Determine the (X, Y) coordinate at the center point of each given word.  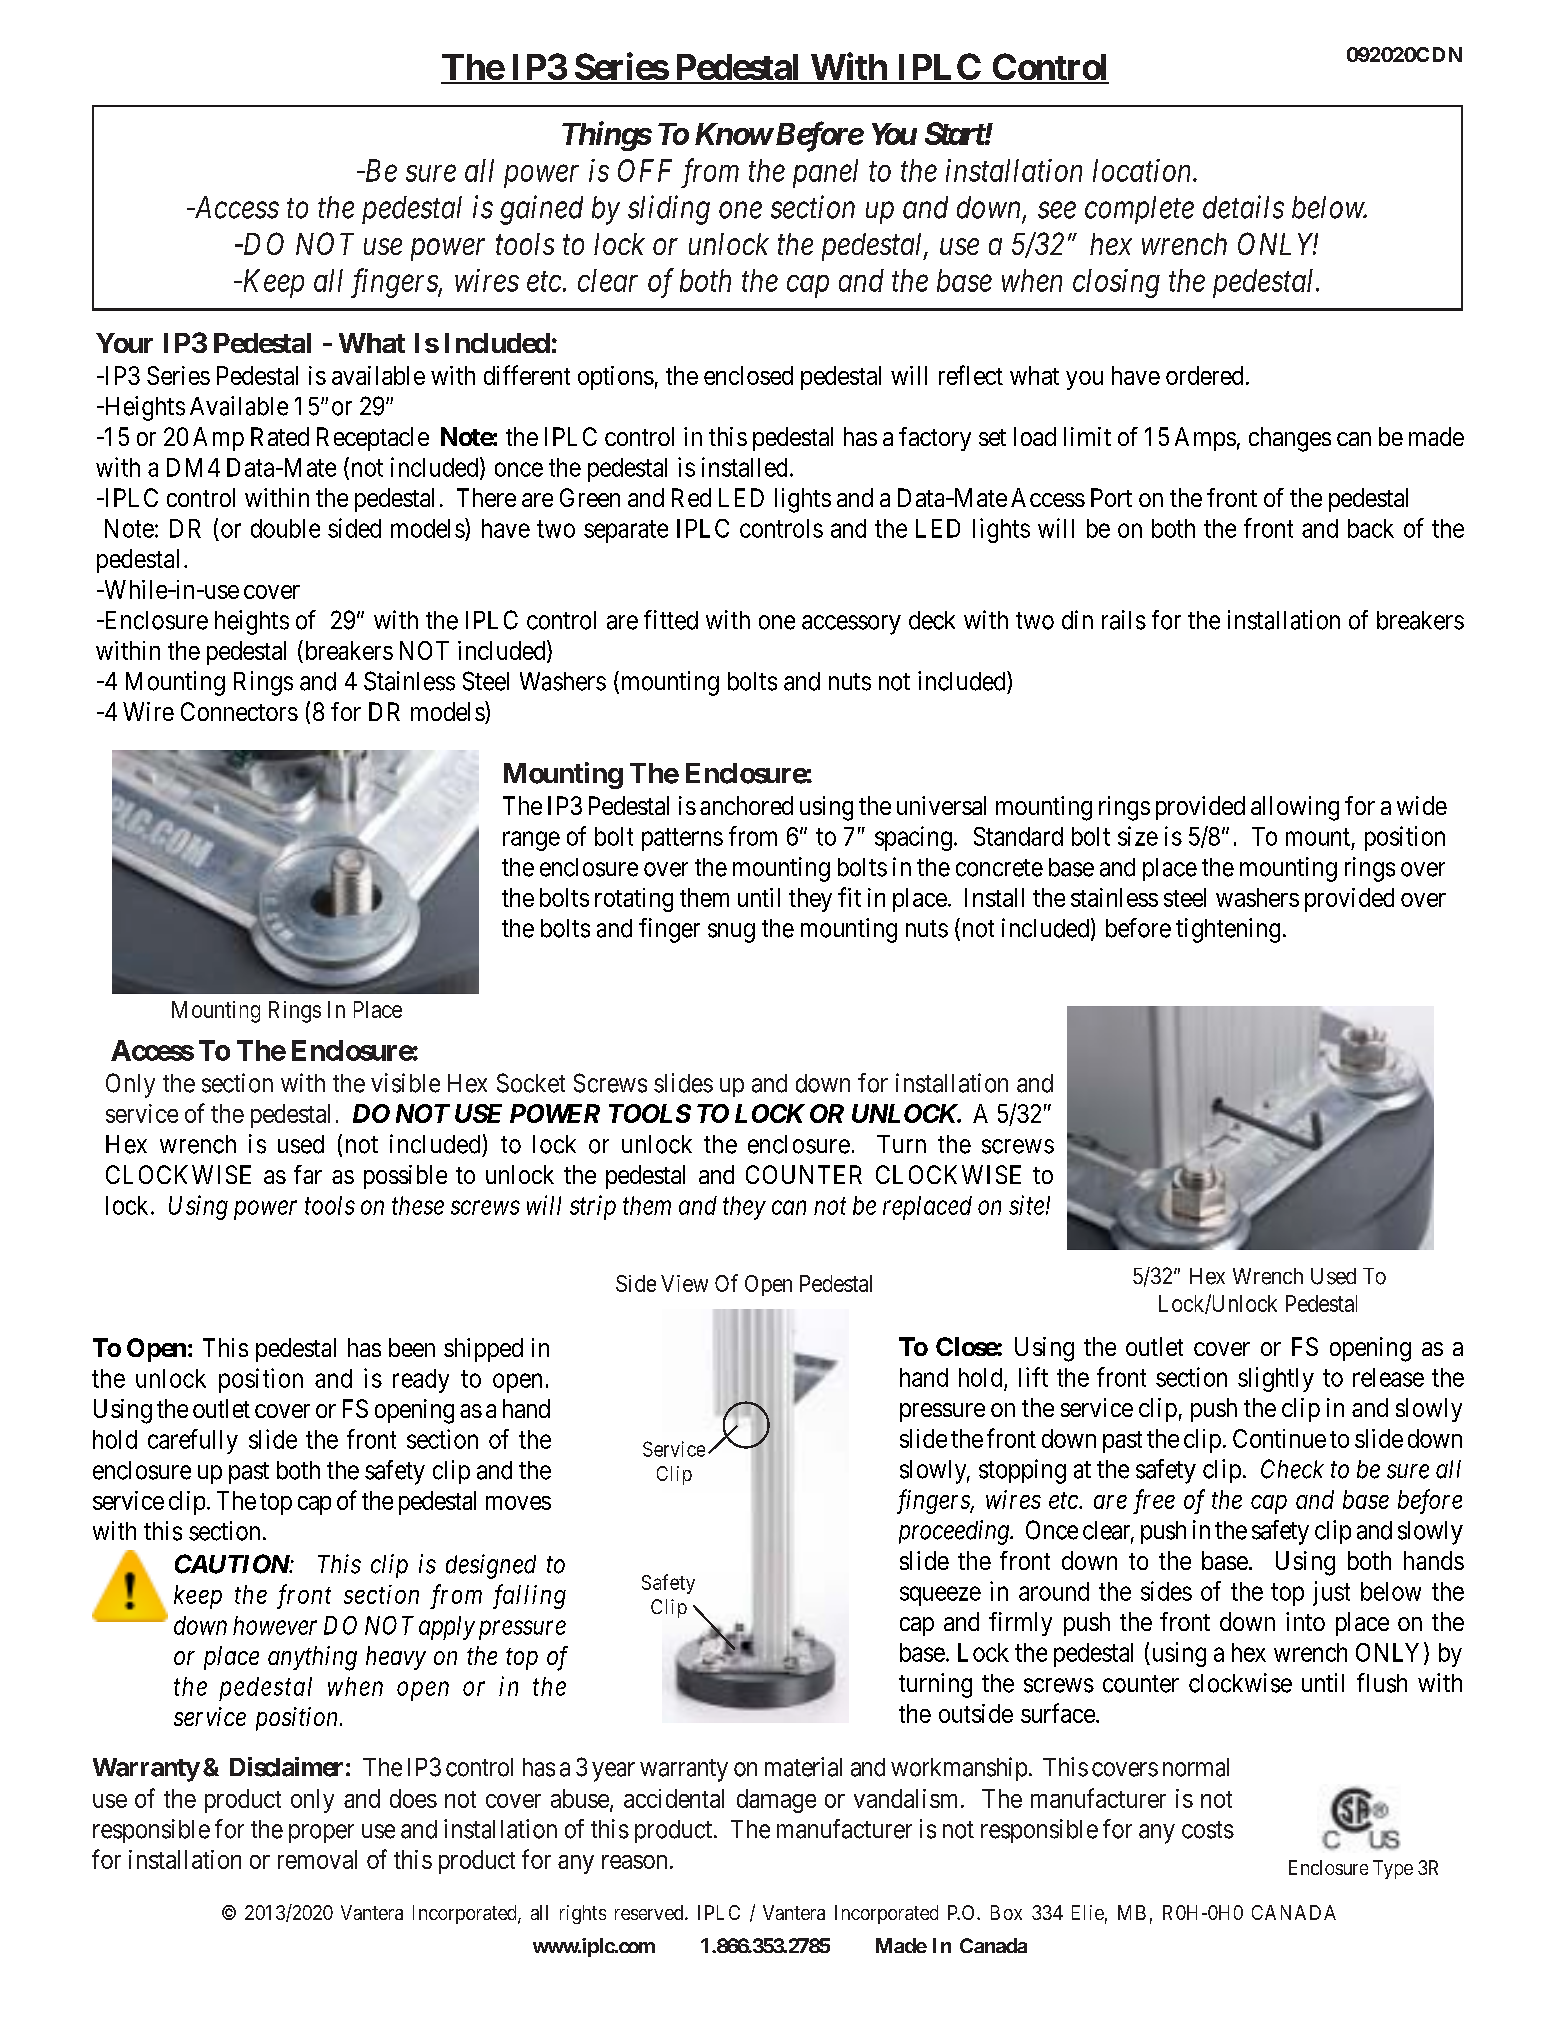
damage (776, 1801)
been (412, 1347)
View (684, 1283)
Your (124, 343)
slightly (1276, 1379)
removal (317, 1859)
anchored (746, 805)
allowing (1295, 808)
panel (825, 173)
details (1243, 207)
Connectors (239, 711)
